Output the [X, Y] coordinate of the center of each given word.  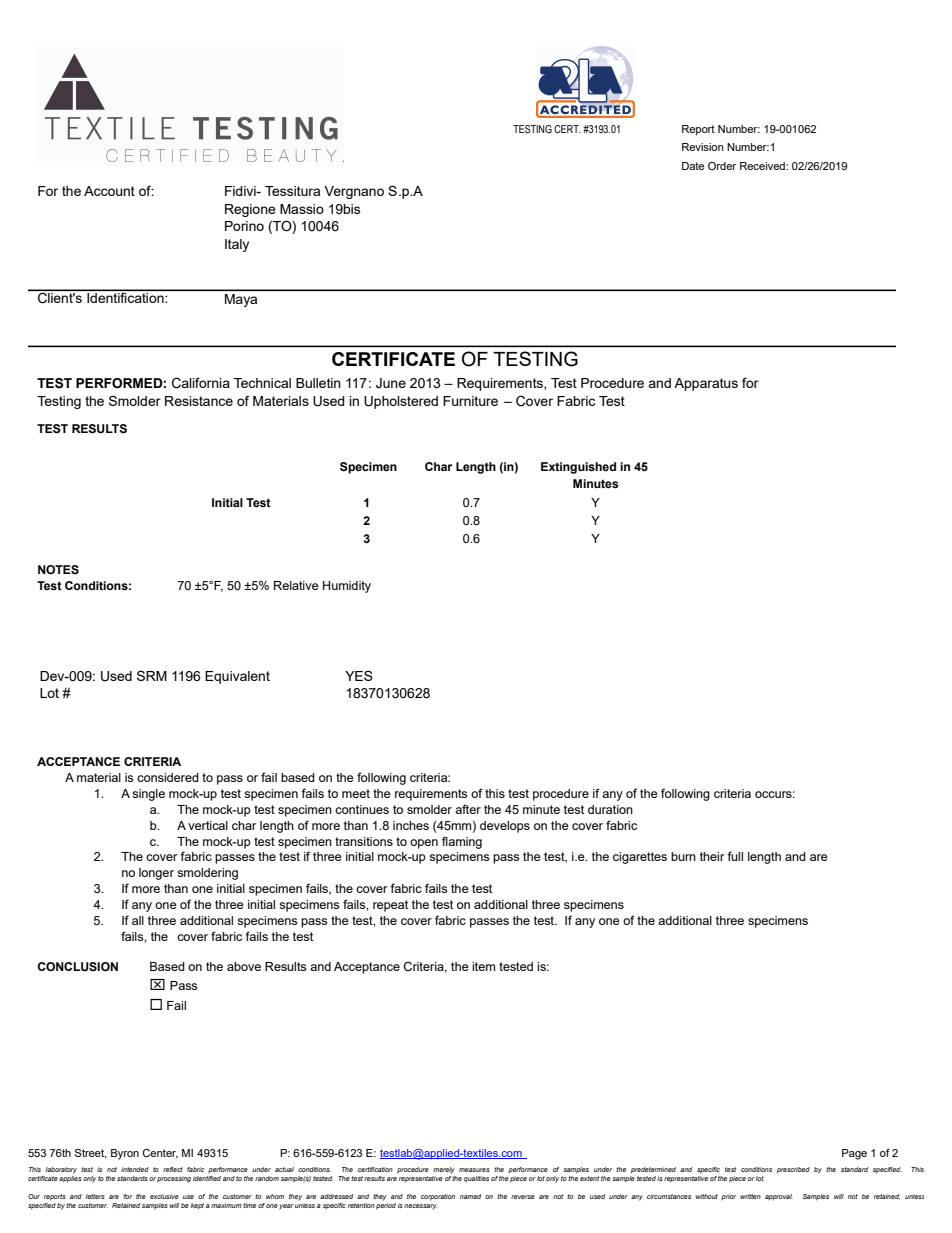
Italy [237, 245]
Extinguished [578, 468]
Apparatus [706, 384]
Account [109, 191]
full [735, 856]
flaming [462, 842]
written [750, 1196]
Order [722, 166]
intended [135, 1169]
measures [474, 1170]
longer [156, 874]
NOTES [58, 569]
